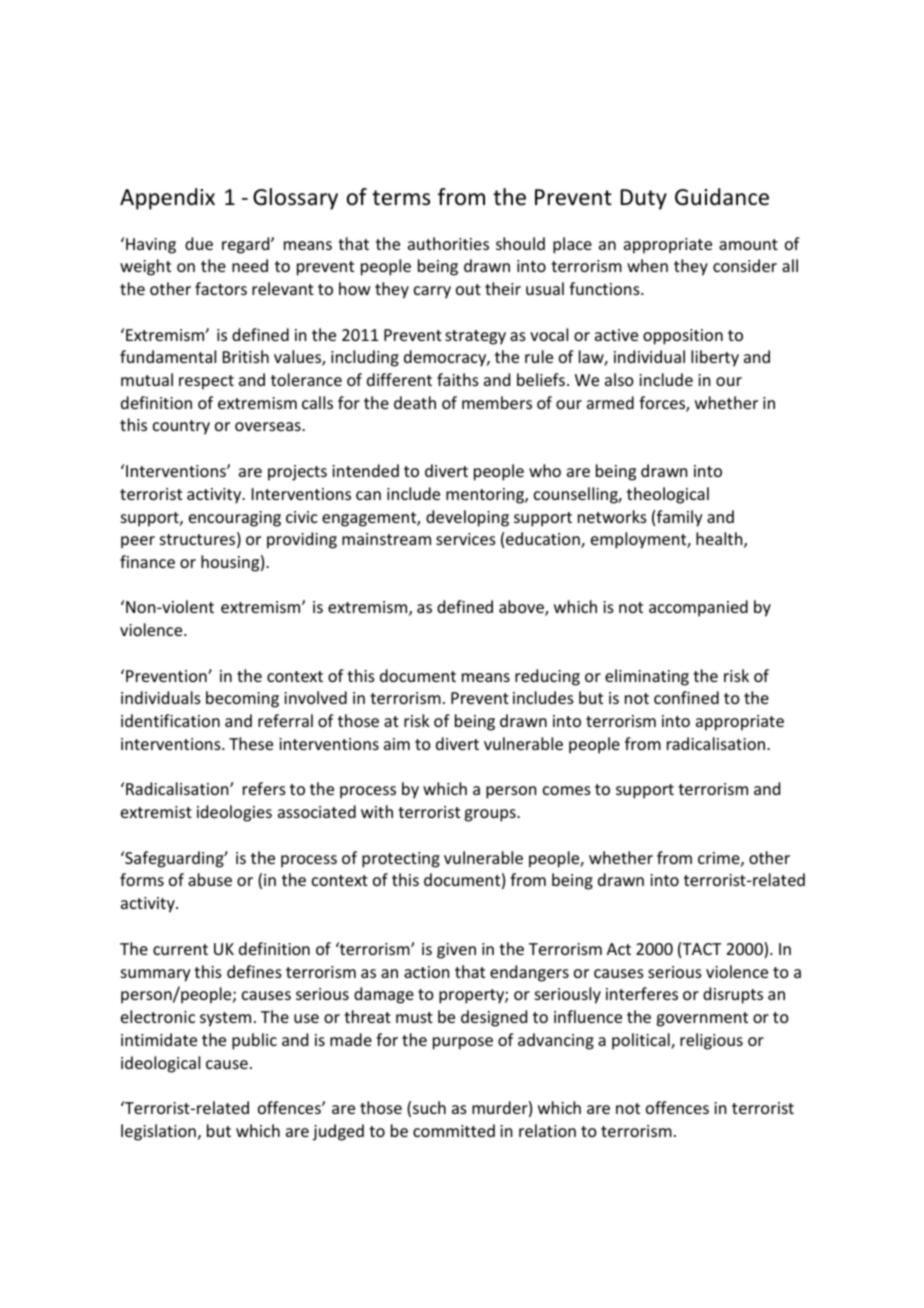 This screenshot has height=1308, width=924. Describe the element at coordinates (644, 199) in the screenshot. I see `Duty` at that location.
